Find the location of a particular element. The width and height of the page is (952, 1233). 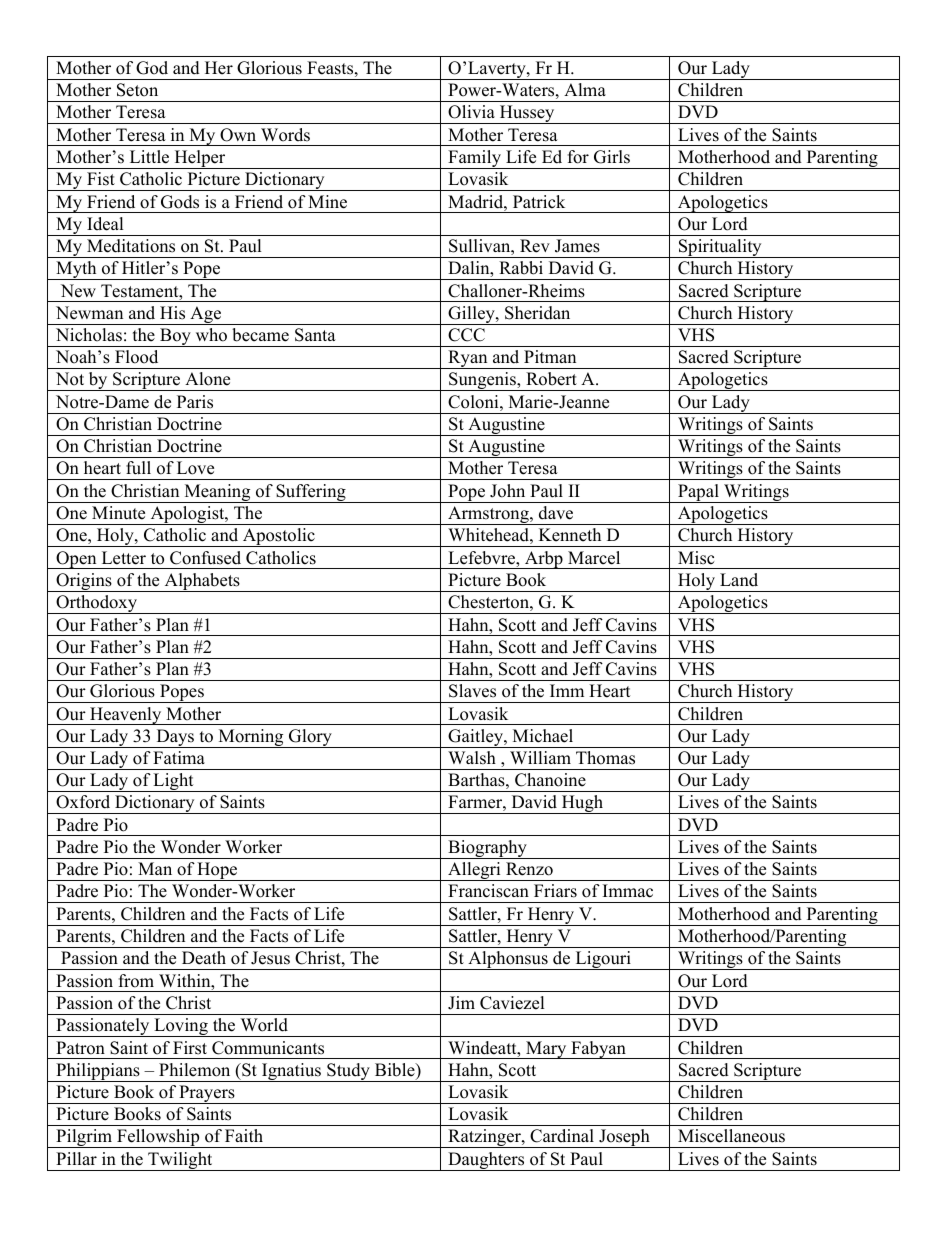

Girls is located at coordinates (612, 157).
